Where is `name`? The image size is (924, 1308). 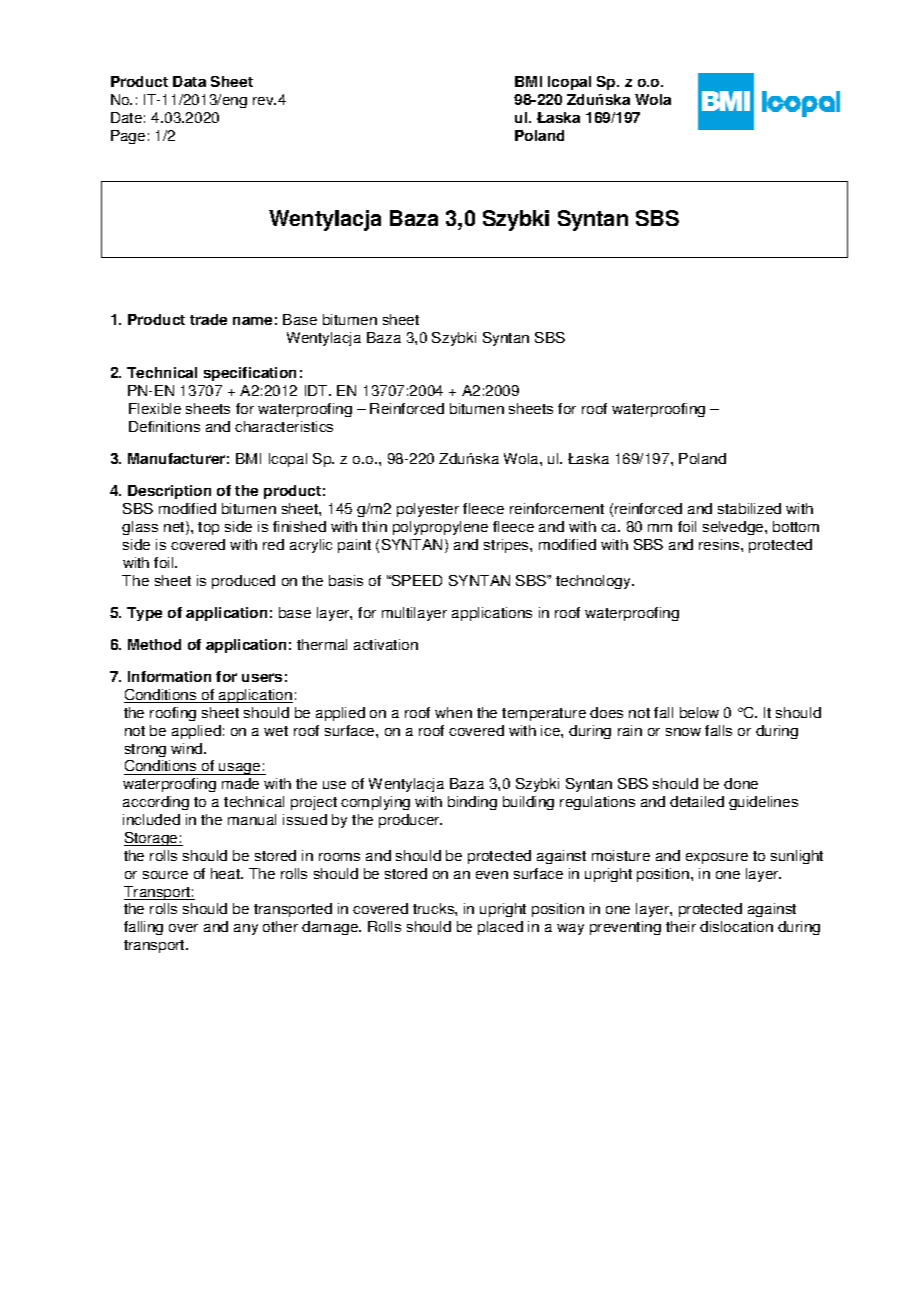 name is located at coordinates (252, 321).
